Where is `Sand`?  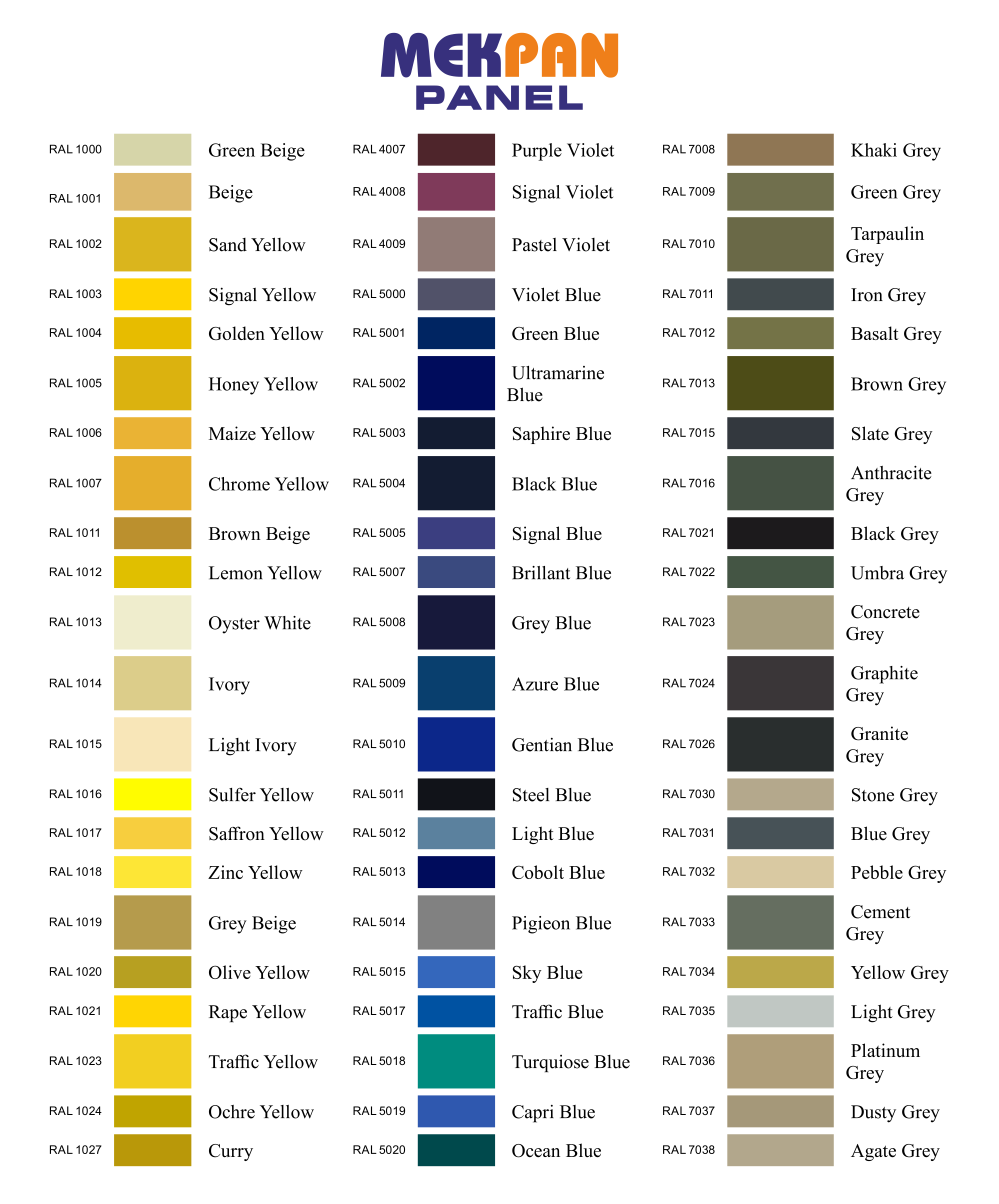
Sand is located at coordinates (228, 245).
